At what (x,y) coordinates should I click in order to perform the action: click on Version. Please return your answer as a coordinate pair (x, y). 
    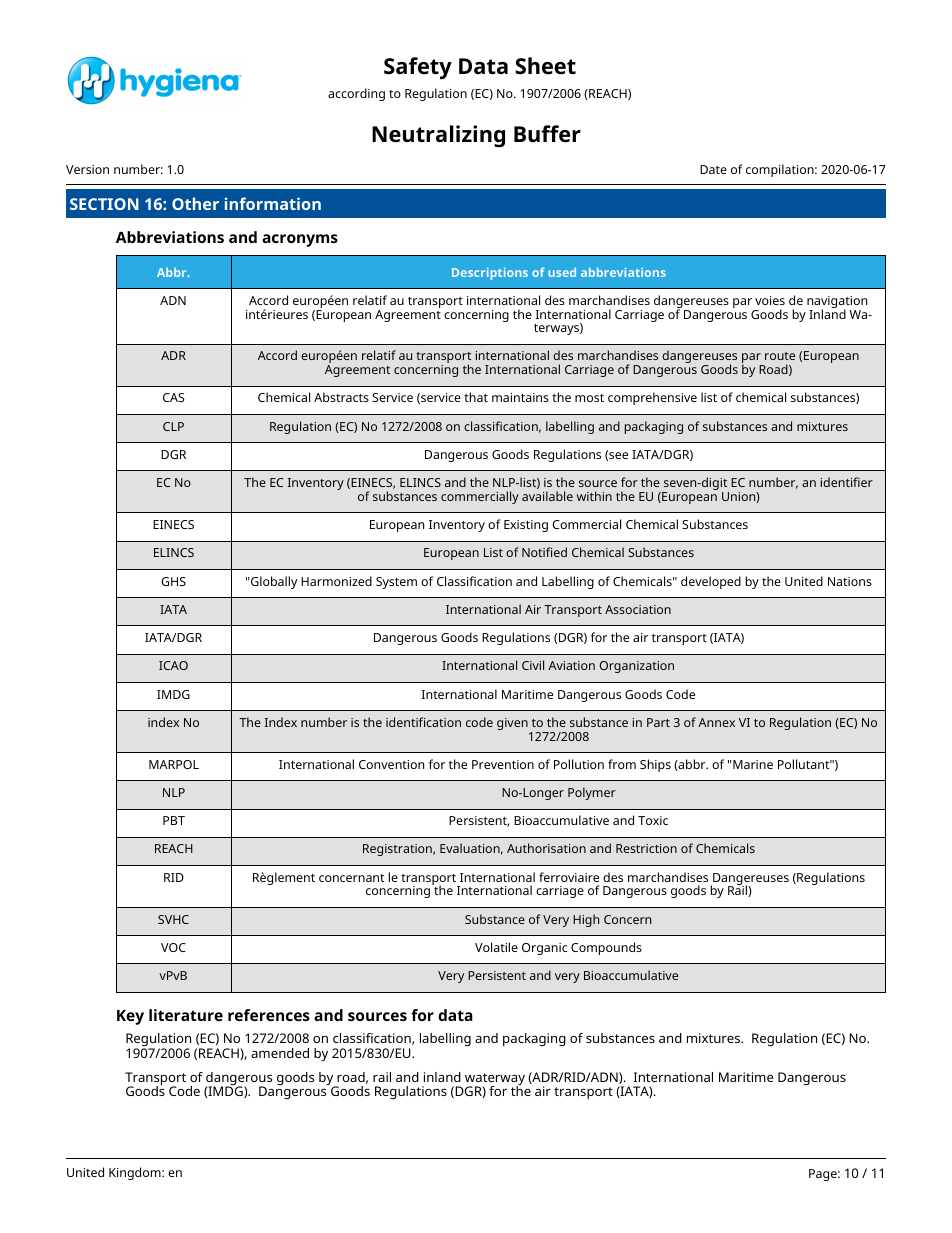
    Looking at the image, I should click on (87, 169).
